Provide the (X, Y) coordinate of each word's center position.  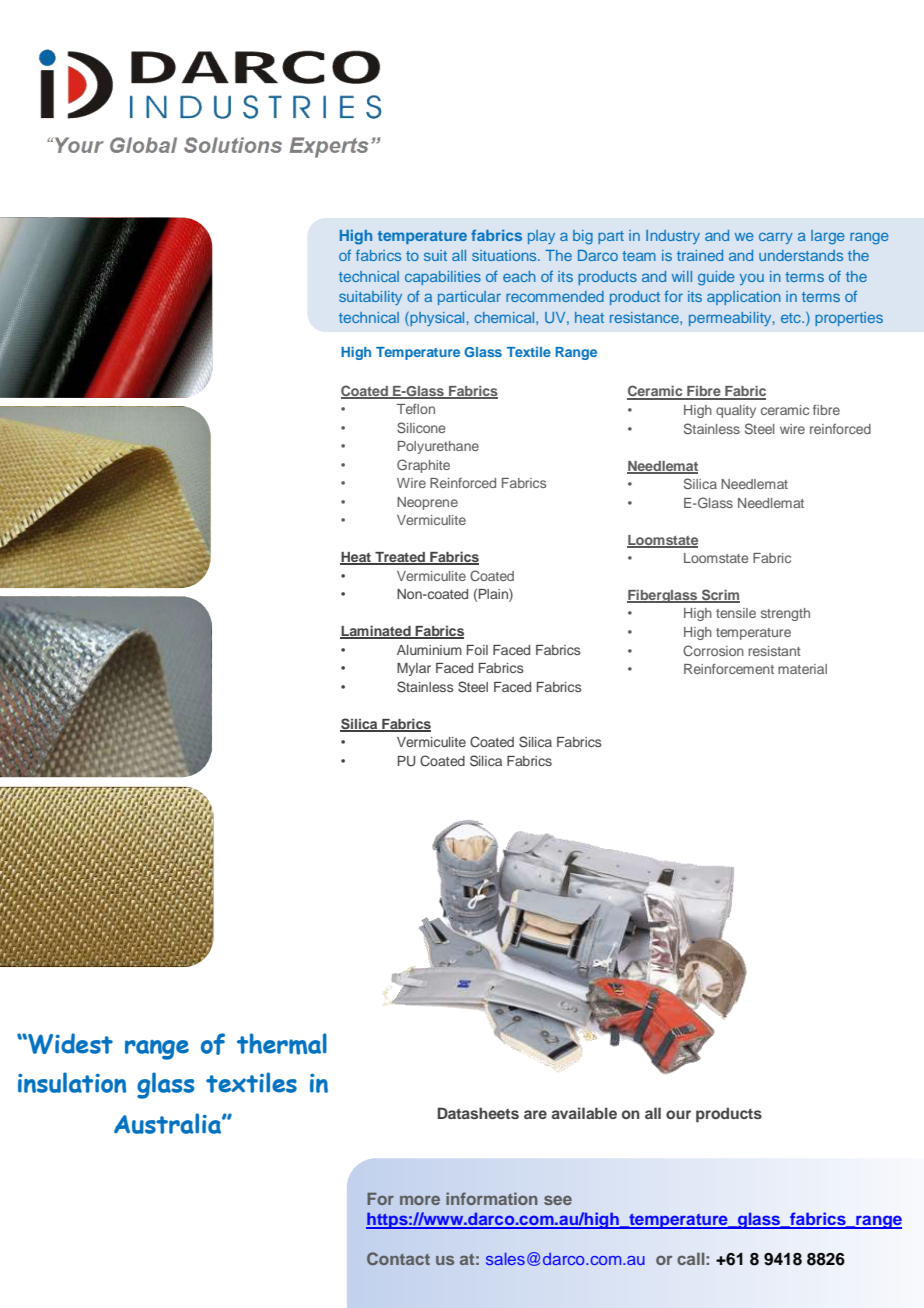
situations (505, 255)
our (678, 1114)
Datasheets (478, 1113)
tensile (736, 613)
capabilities (443, 278)
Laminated (376, 632)
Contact (398, 1258)
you (752, 279)
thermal (282, 1044)
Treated (400, 558)
